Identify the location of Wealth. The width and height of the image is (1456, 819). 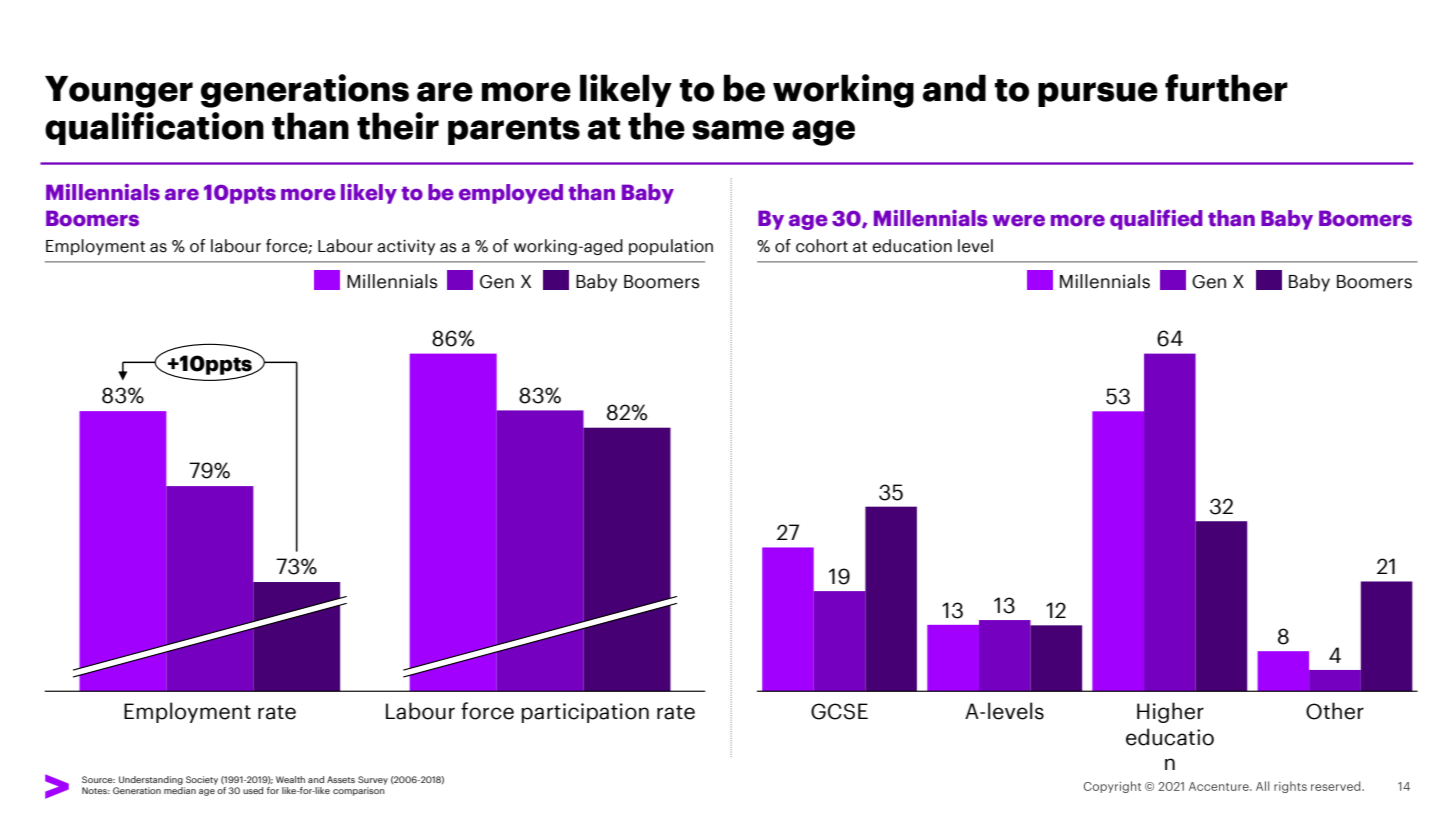
(290, 779).
